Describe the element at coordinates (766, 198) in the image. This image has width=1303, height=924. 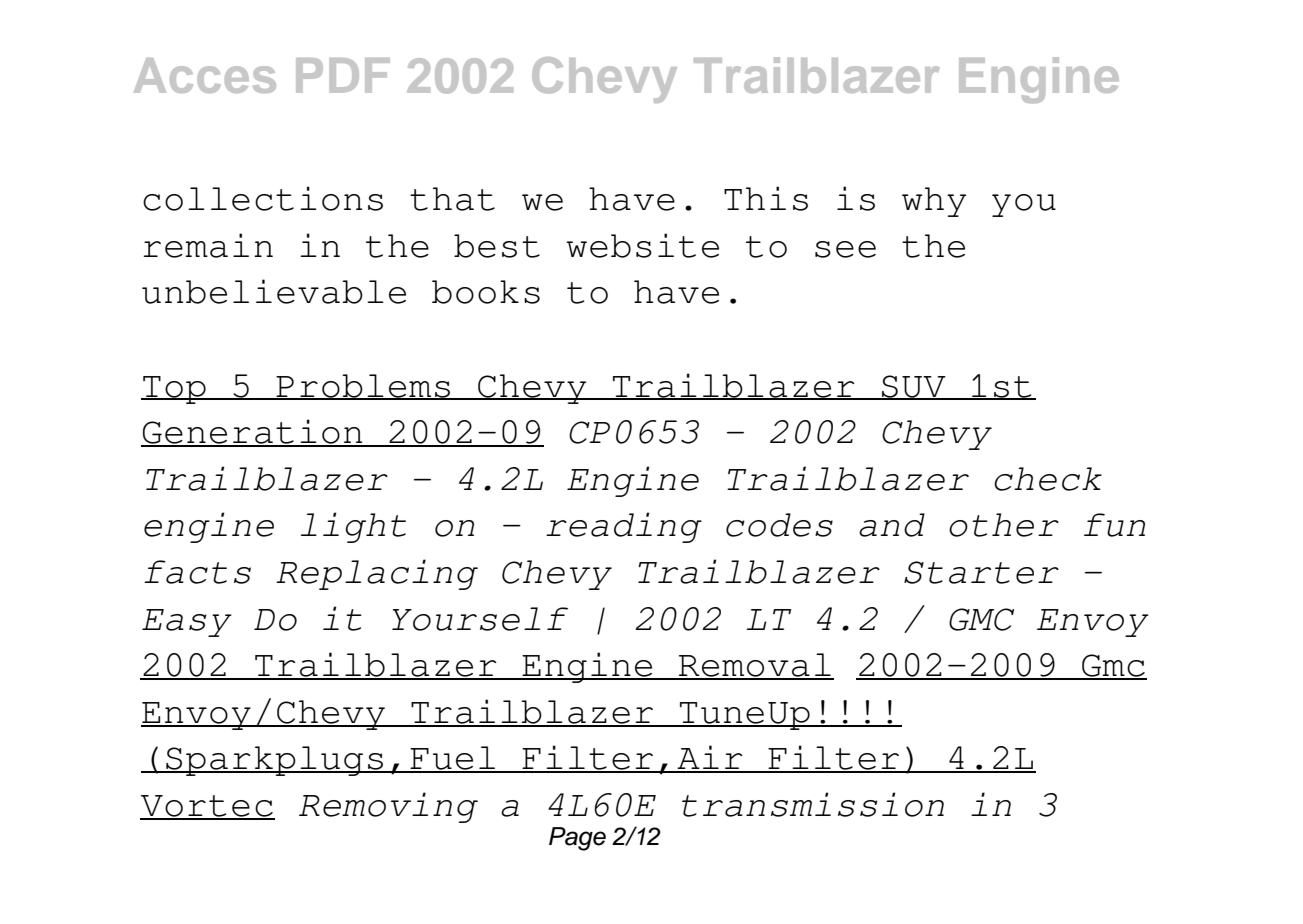
I see `This` at that location.
